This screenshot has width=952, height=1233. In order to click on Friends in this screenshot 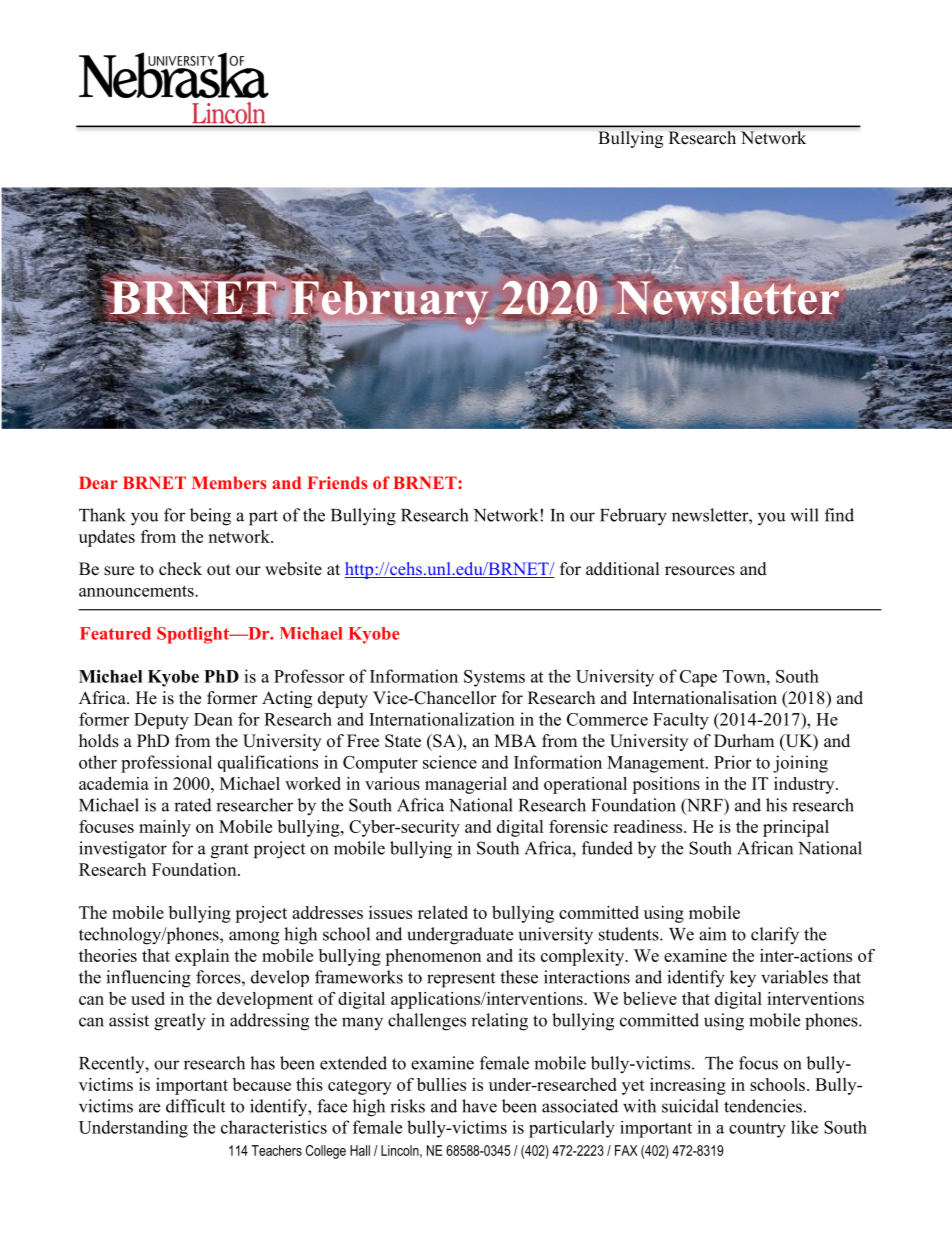, I will do `click(337, 482)`.
